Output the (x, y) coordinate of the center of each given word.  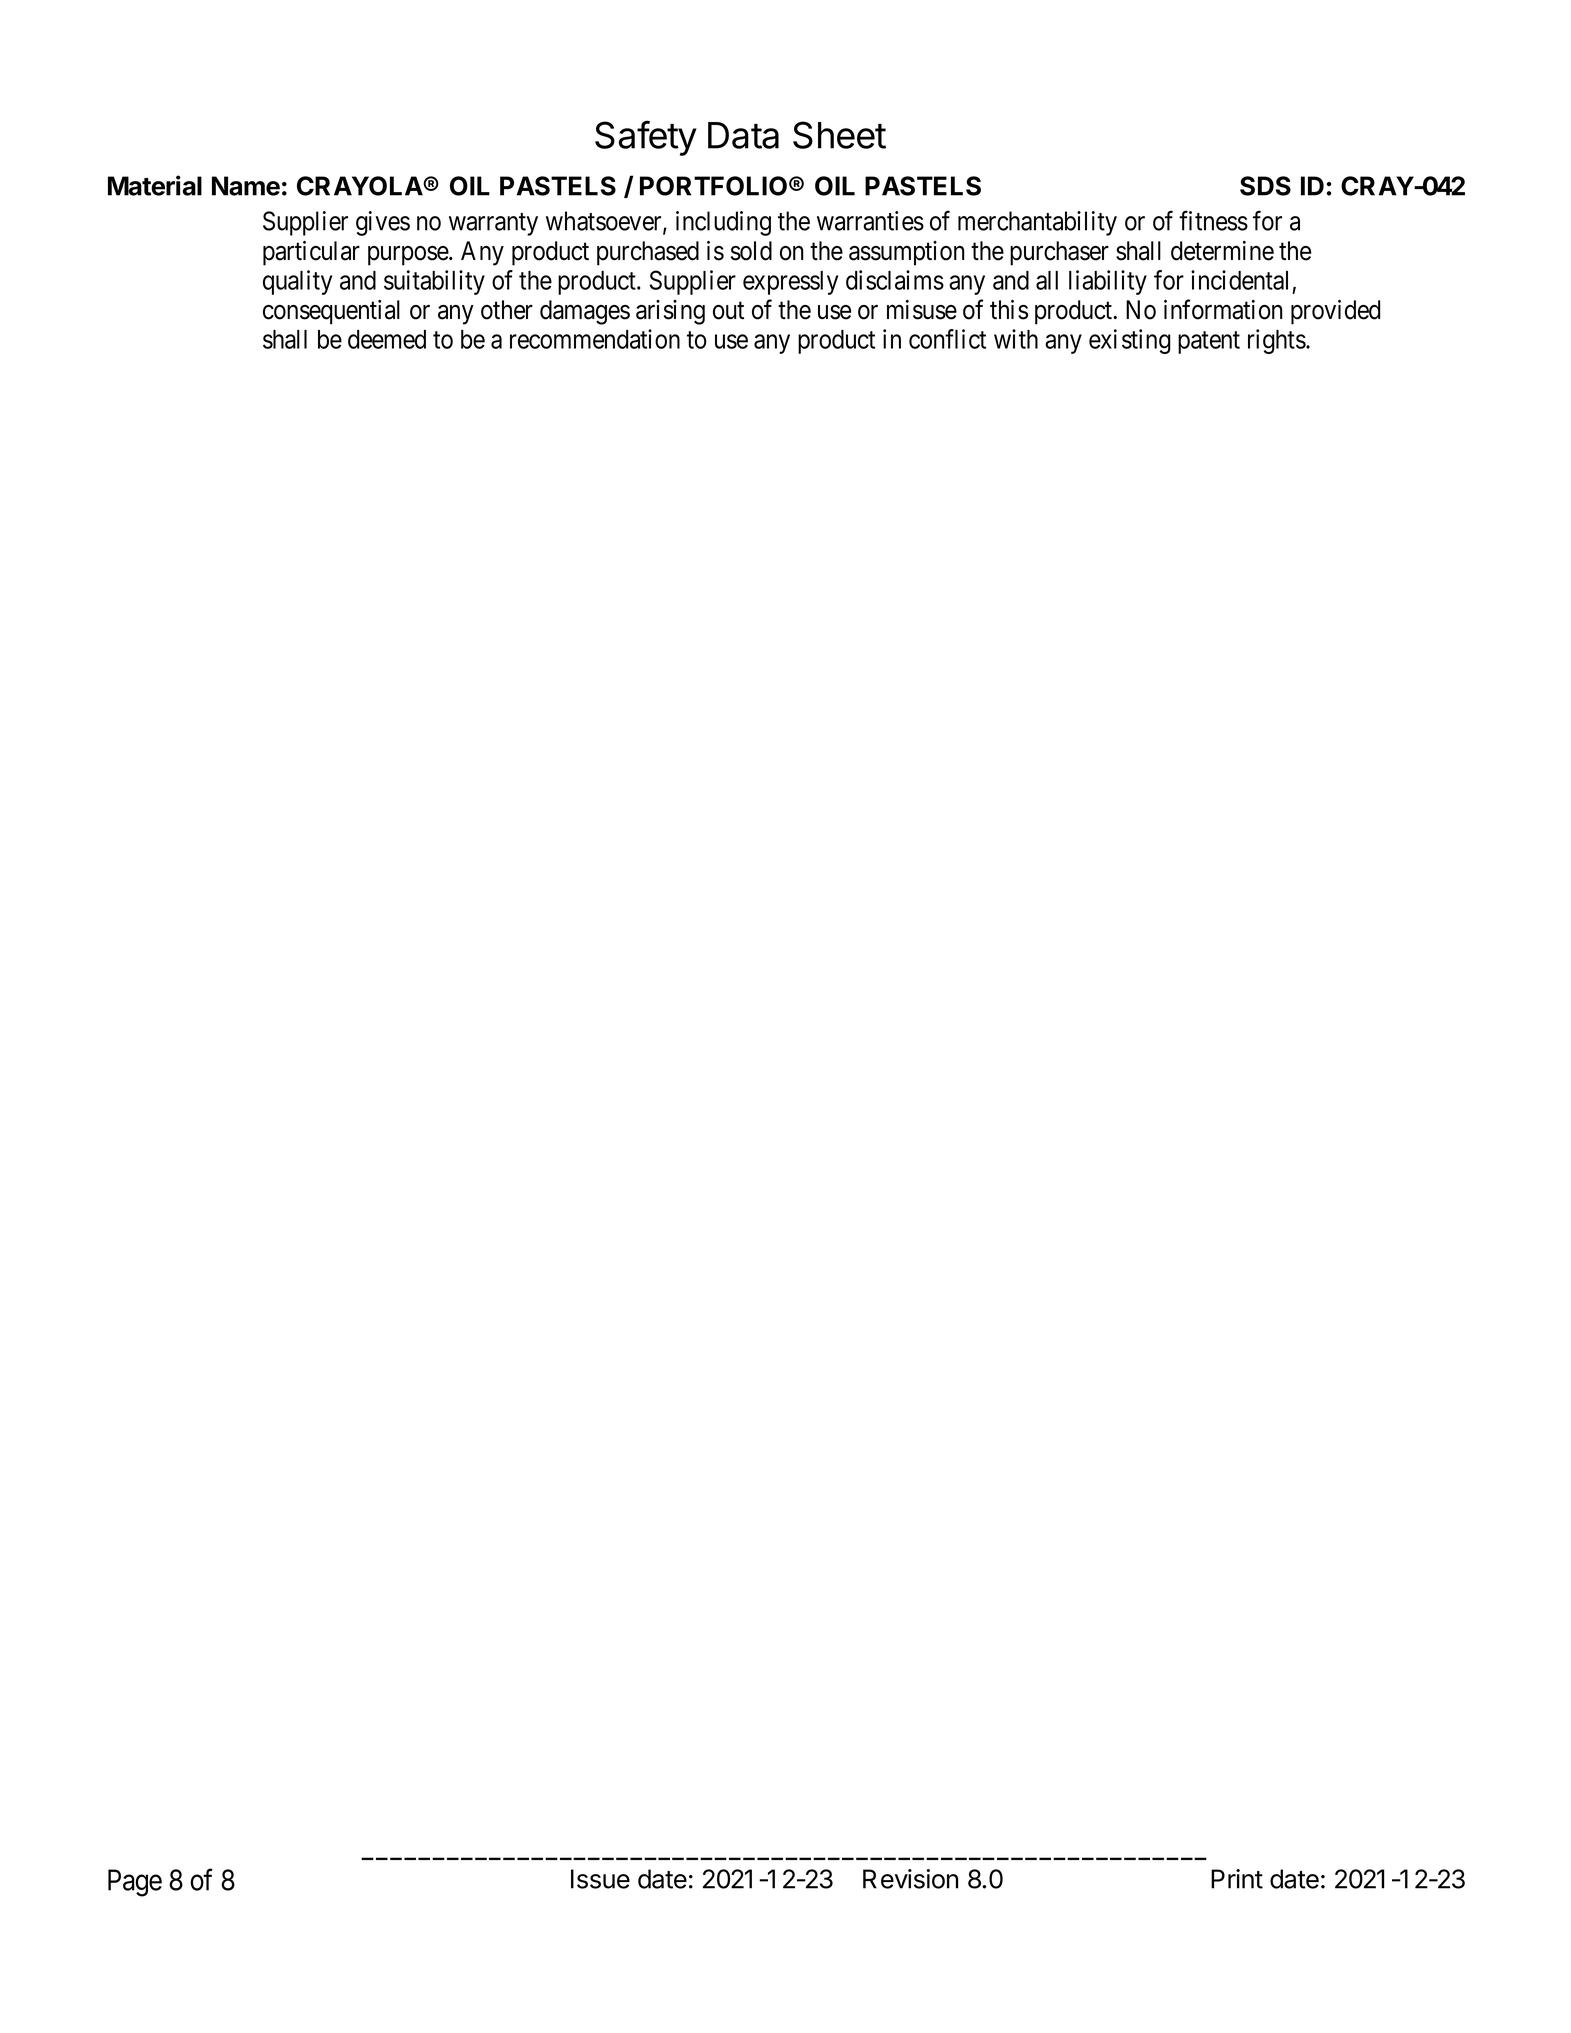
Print (1237, 1879)
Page (135, 1883)
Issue (600, 1879)
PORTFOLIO (713, 186)
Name (246, 186)
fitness (1213, 221)
